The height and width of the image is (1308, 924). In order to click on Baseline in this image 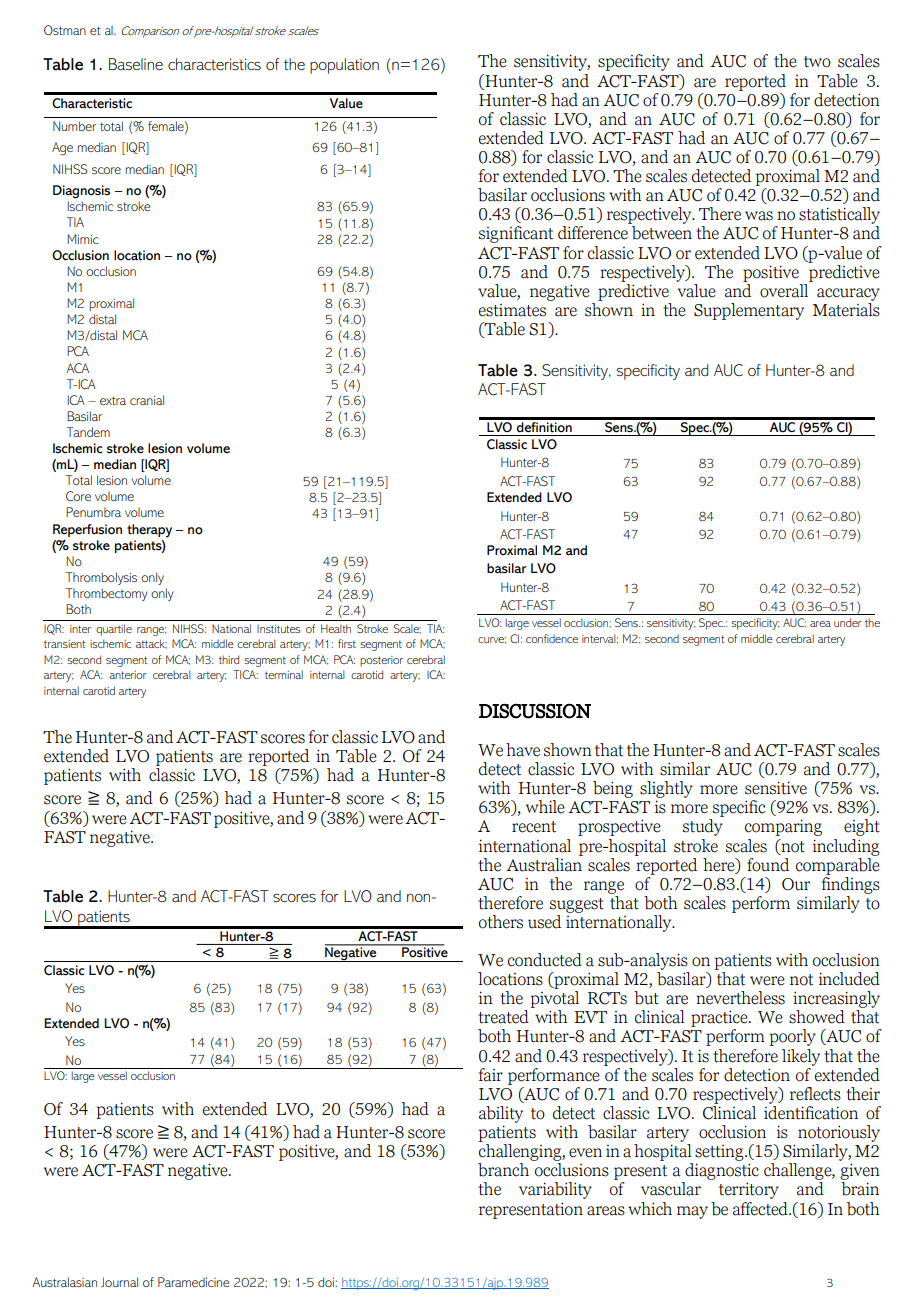, I will do `click(136, 64)`.
